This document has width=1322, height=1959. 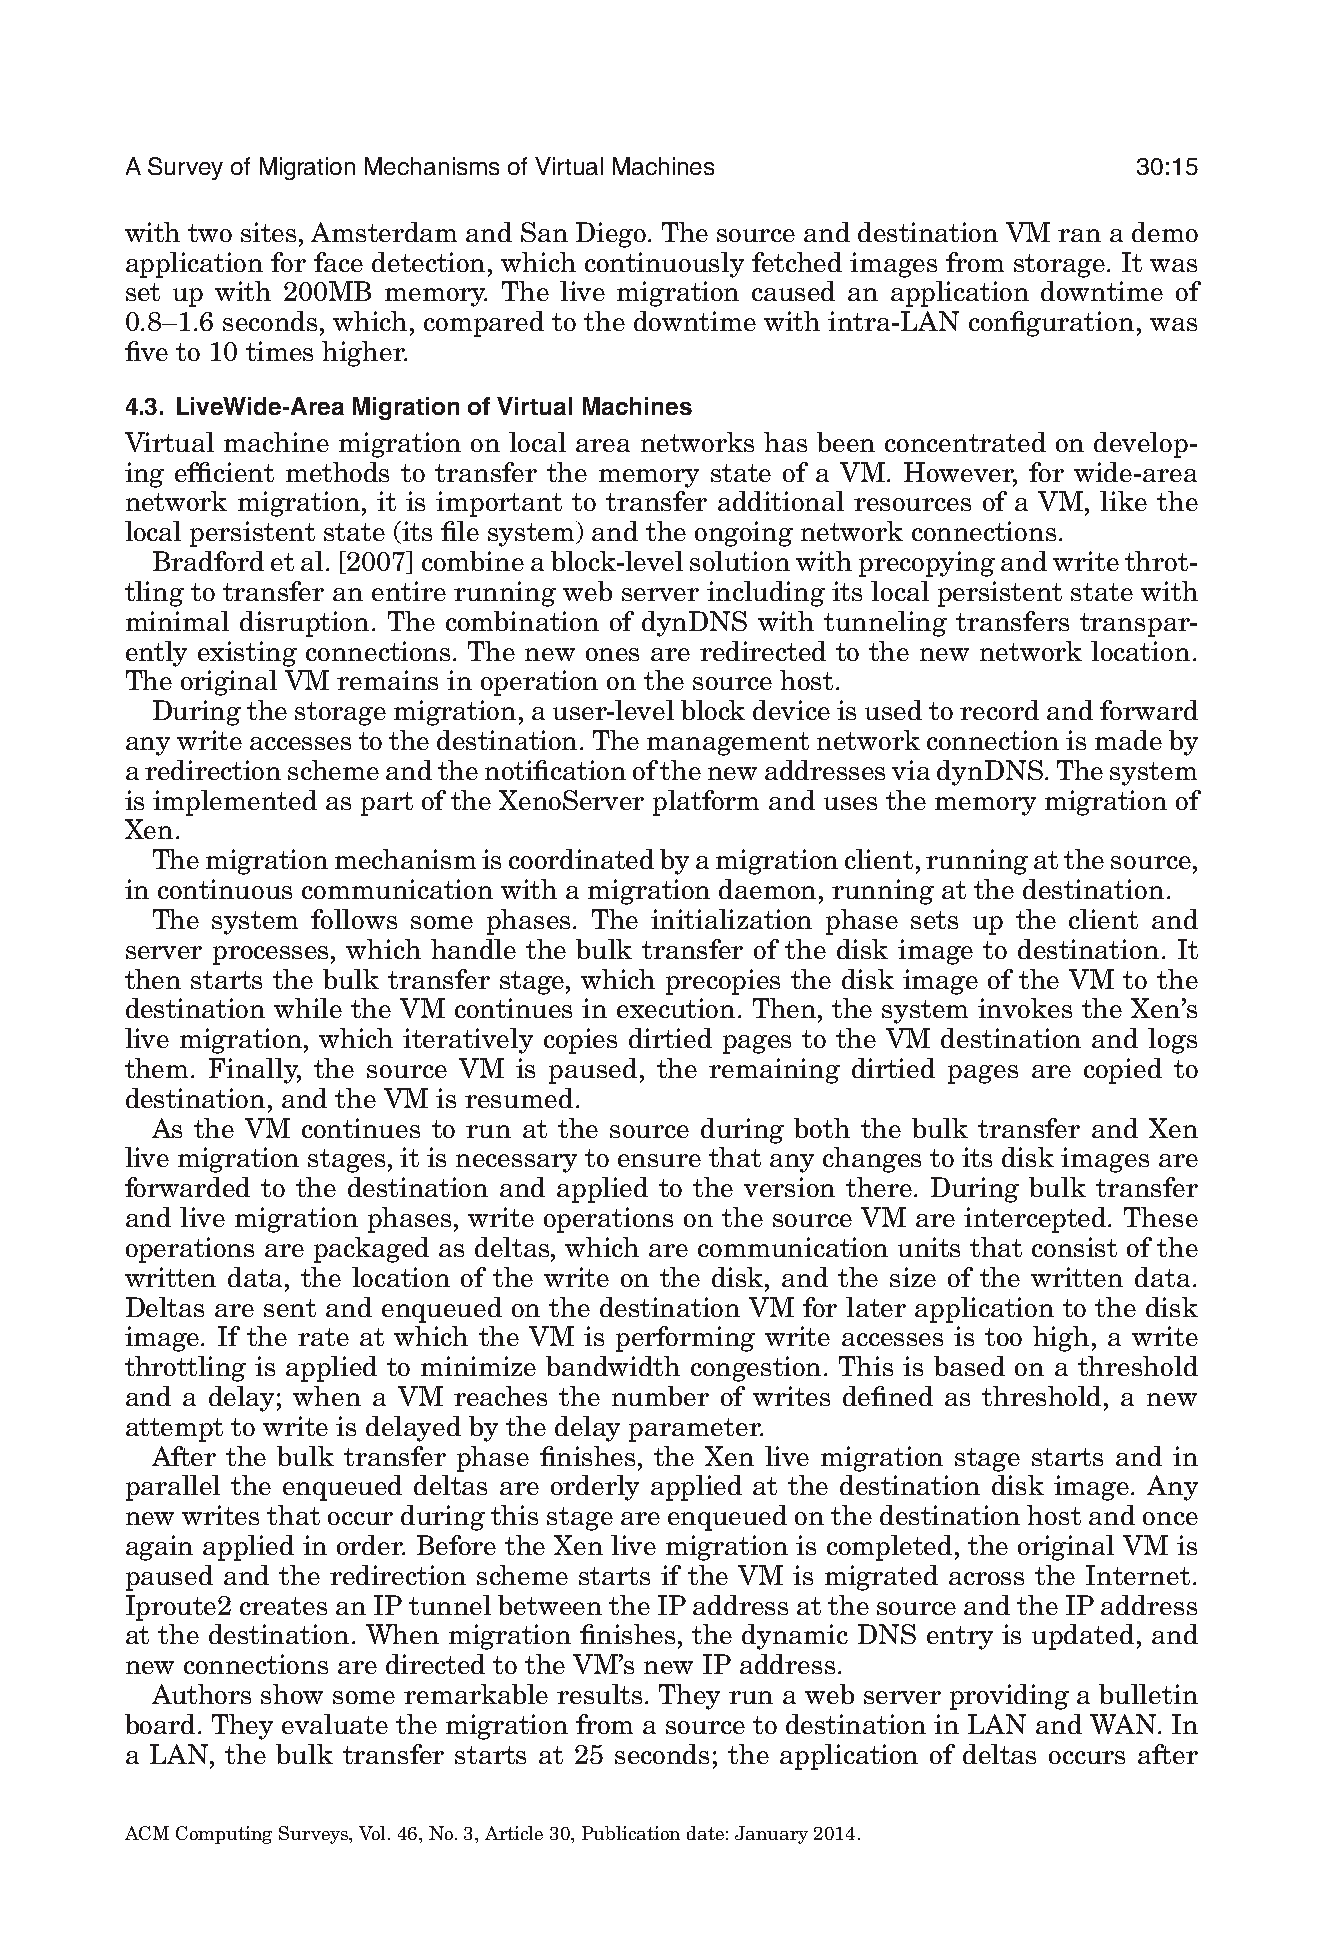 What do you see at coordinates (224, 1835) in the document?
I see `Computing` at bounding box center [224, 1835].
